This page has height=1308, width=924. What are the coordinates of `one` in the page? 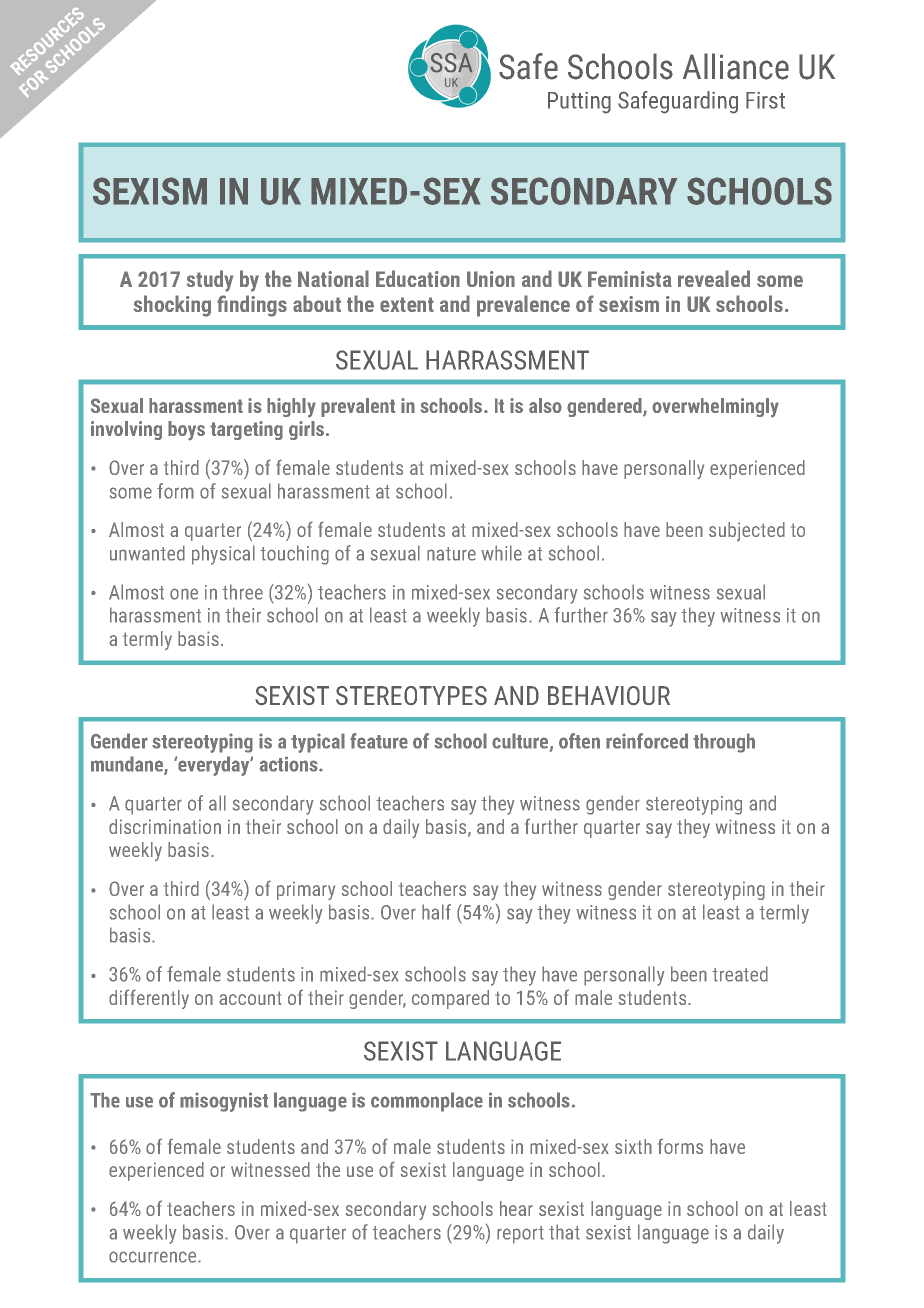 It's located at (184, 594).
